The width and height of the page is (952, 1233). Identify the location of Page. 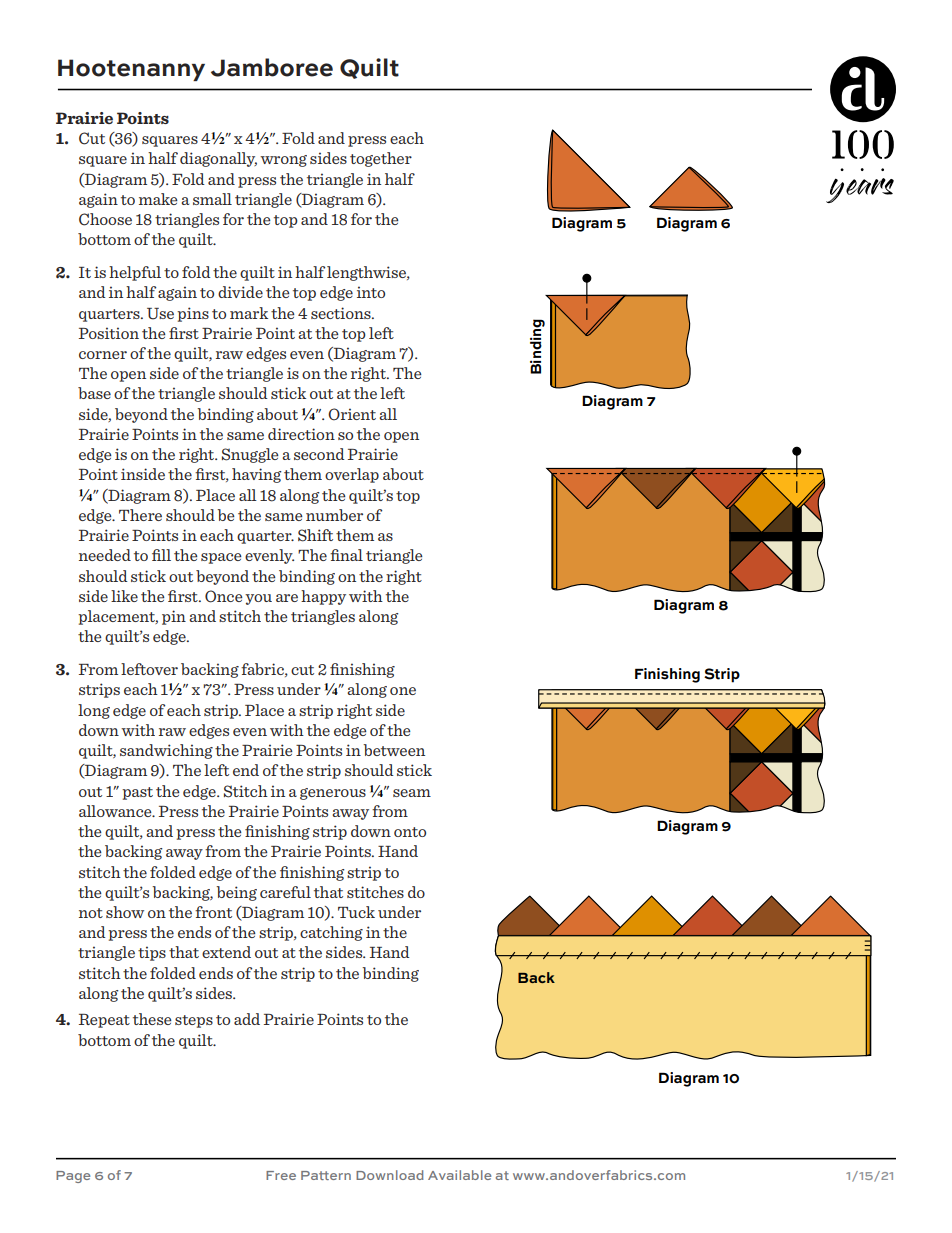
(73, 1177).
